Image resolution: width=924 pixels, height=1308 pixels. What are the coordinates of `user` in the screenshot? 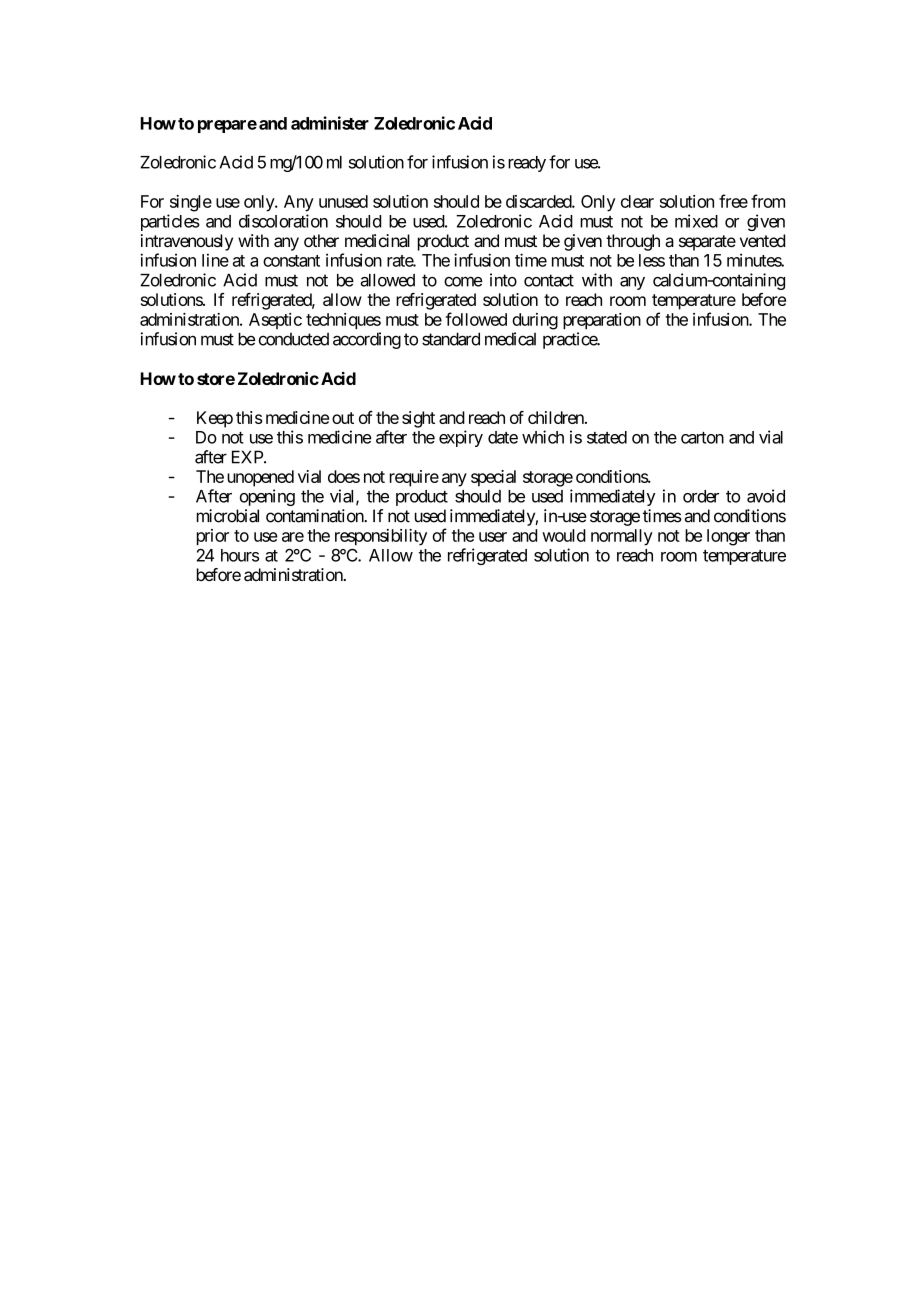 It's located at (493, 537).
